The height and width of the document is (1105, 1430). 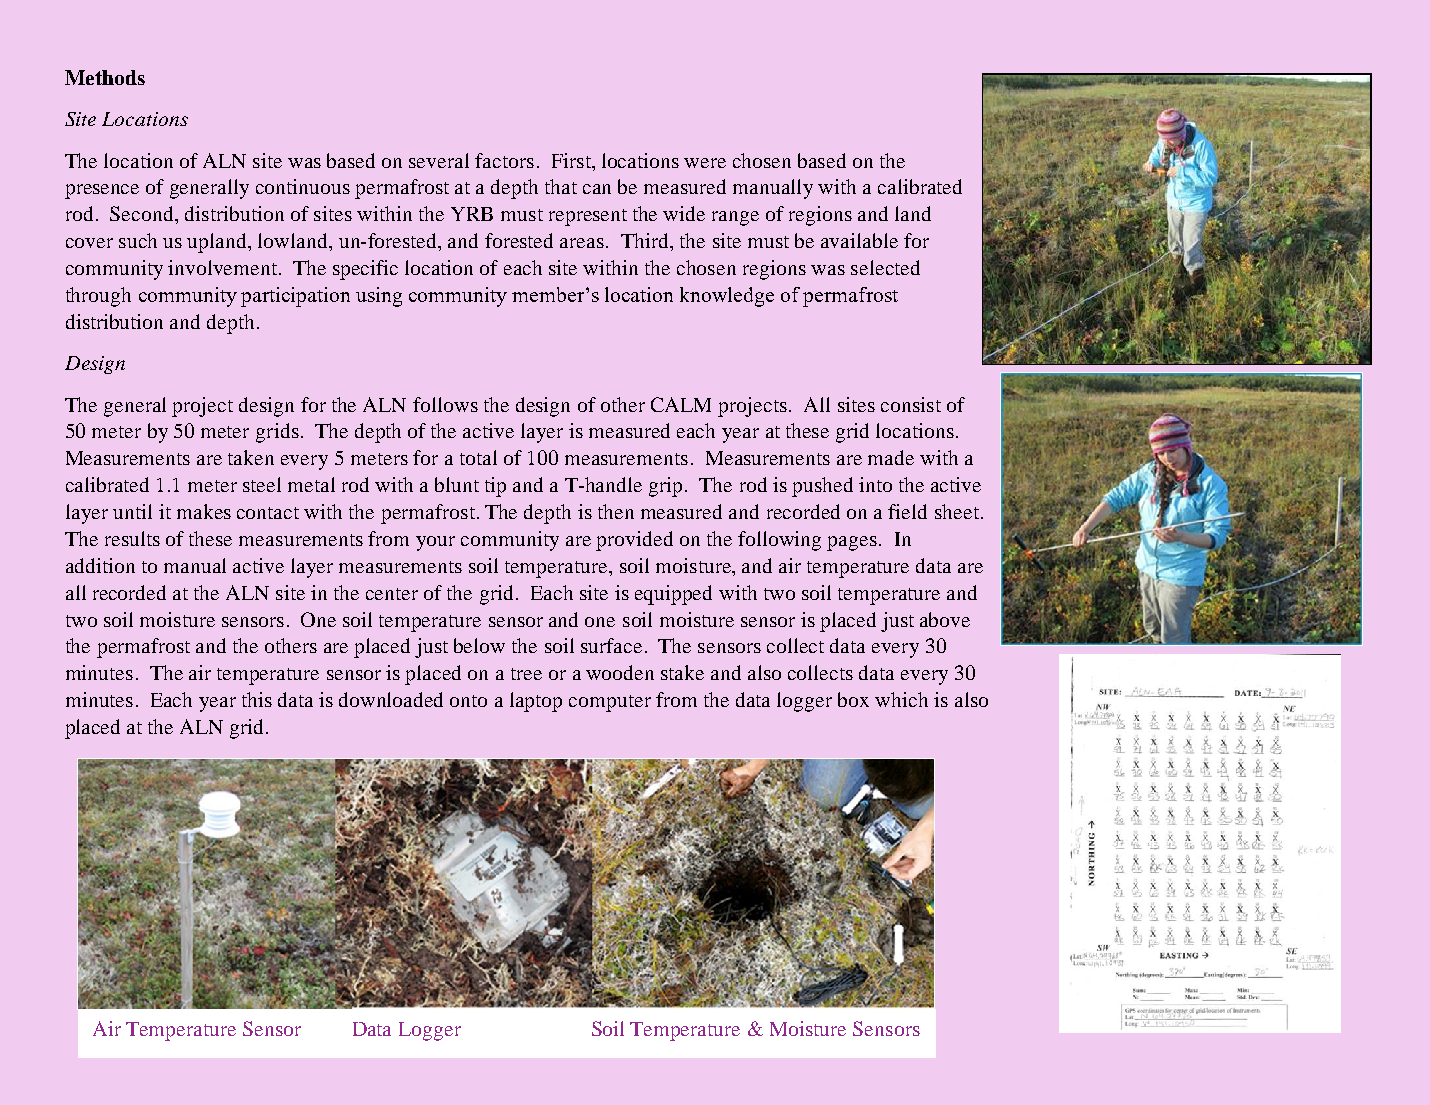 I want to click on such, so click(x=138, y=240).
